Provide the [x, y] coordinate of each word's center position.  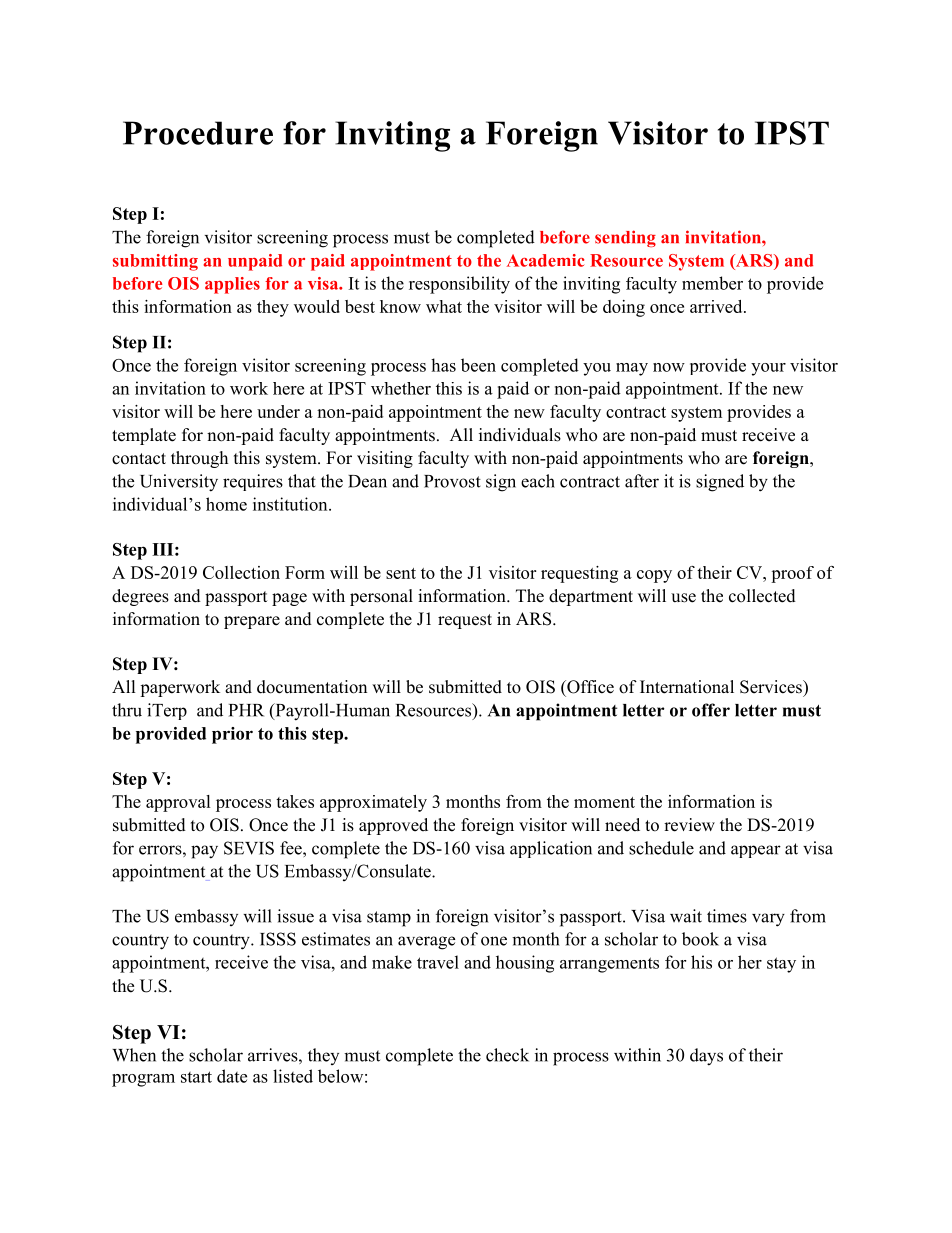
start [196, 1077]
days [706, 1057]
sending [625, 238]
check [507, 1055]
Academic [545, 260]
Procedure [198, 133]
